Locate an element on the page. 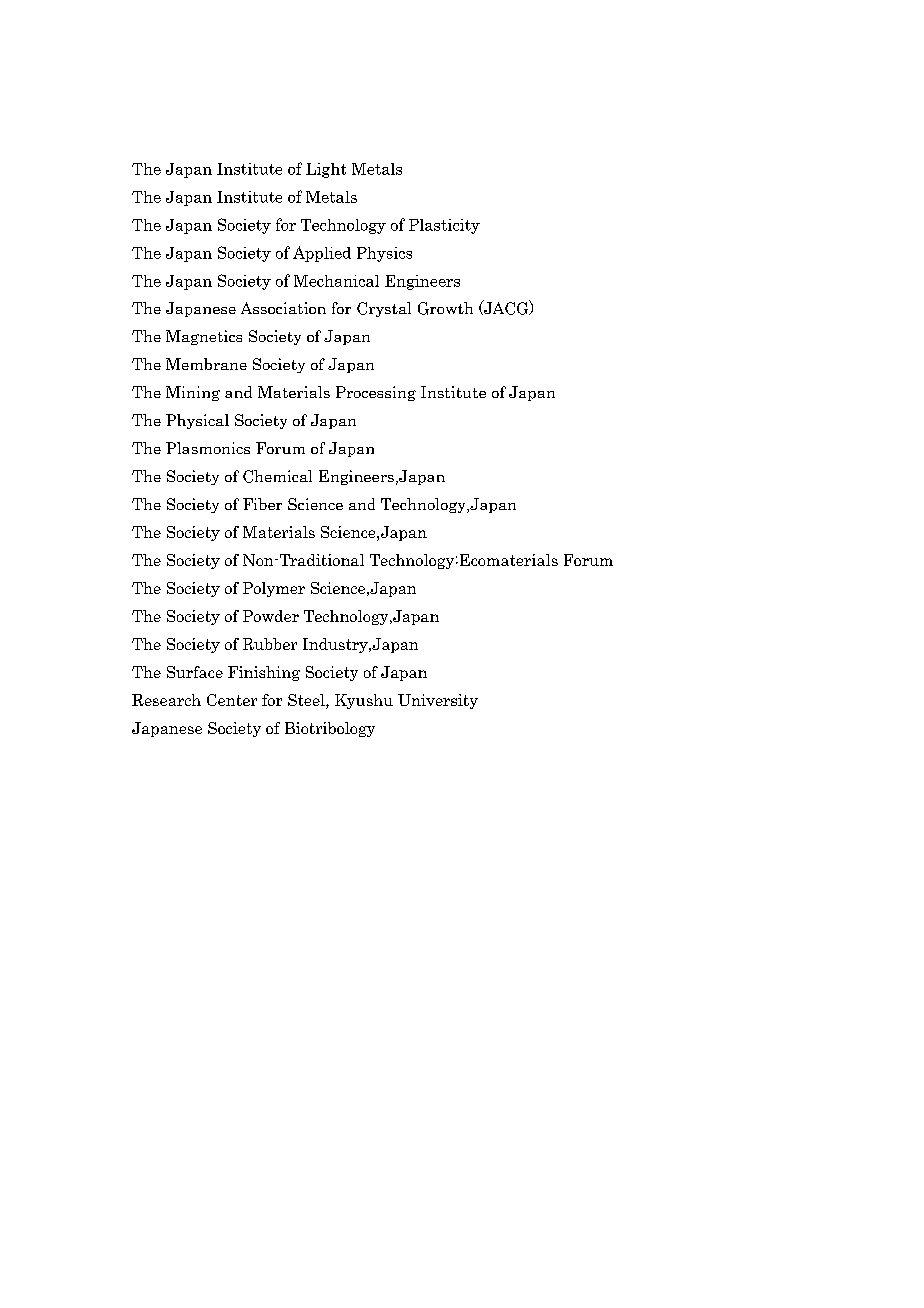  Processing is located at coordinates (376, 393).
